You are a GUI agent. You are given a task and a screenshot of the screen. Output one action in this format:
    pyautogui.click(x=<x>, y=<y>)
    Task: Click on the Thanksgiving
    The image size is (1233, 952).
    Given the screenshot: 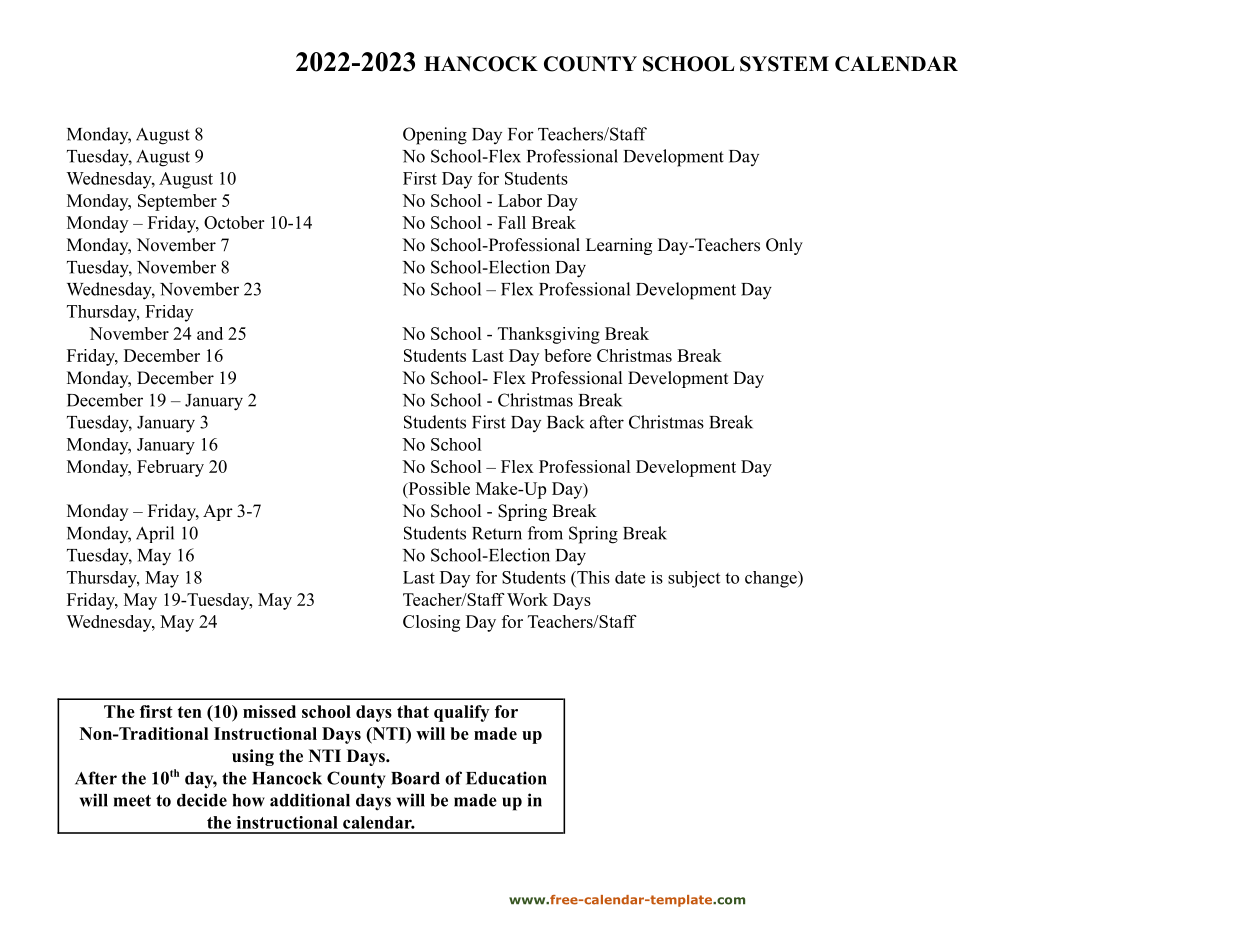 What is the action you would take?
    pyautogui.click(x=549, y=335)
